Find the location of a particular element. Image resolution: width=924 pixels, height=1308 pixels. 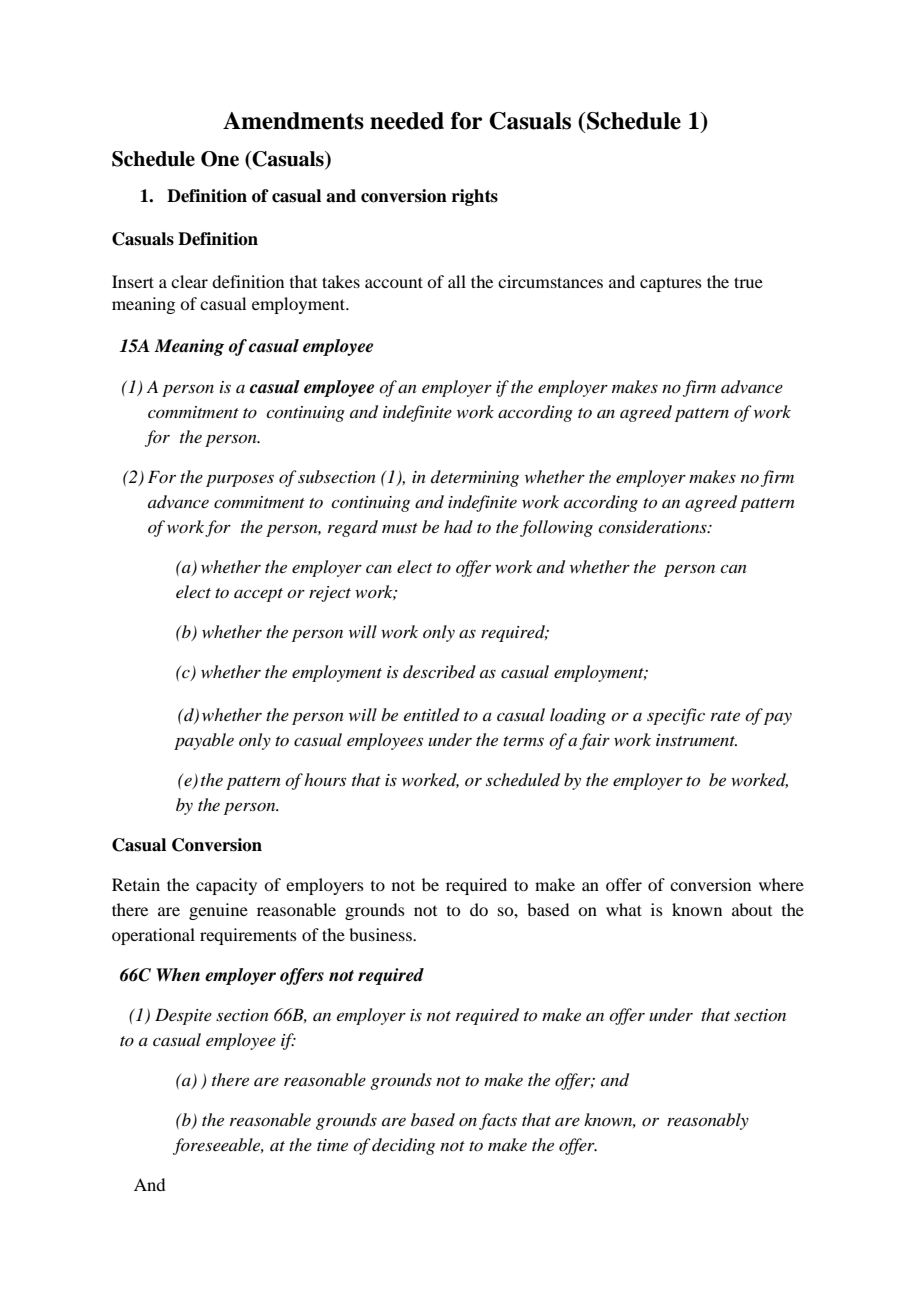

genuine is located at coordinates (218, 911).
